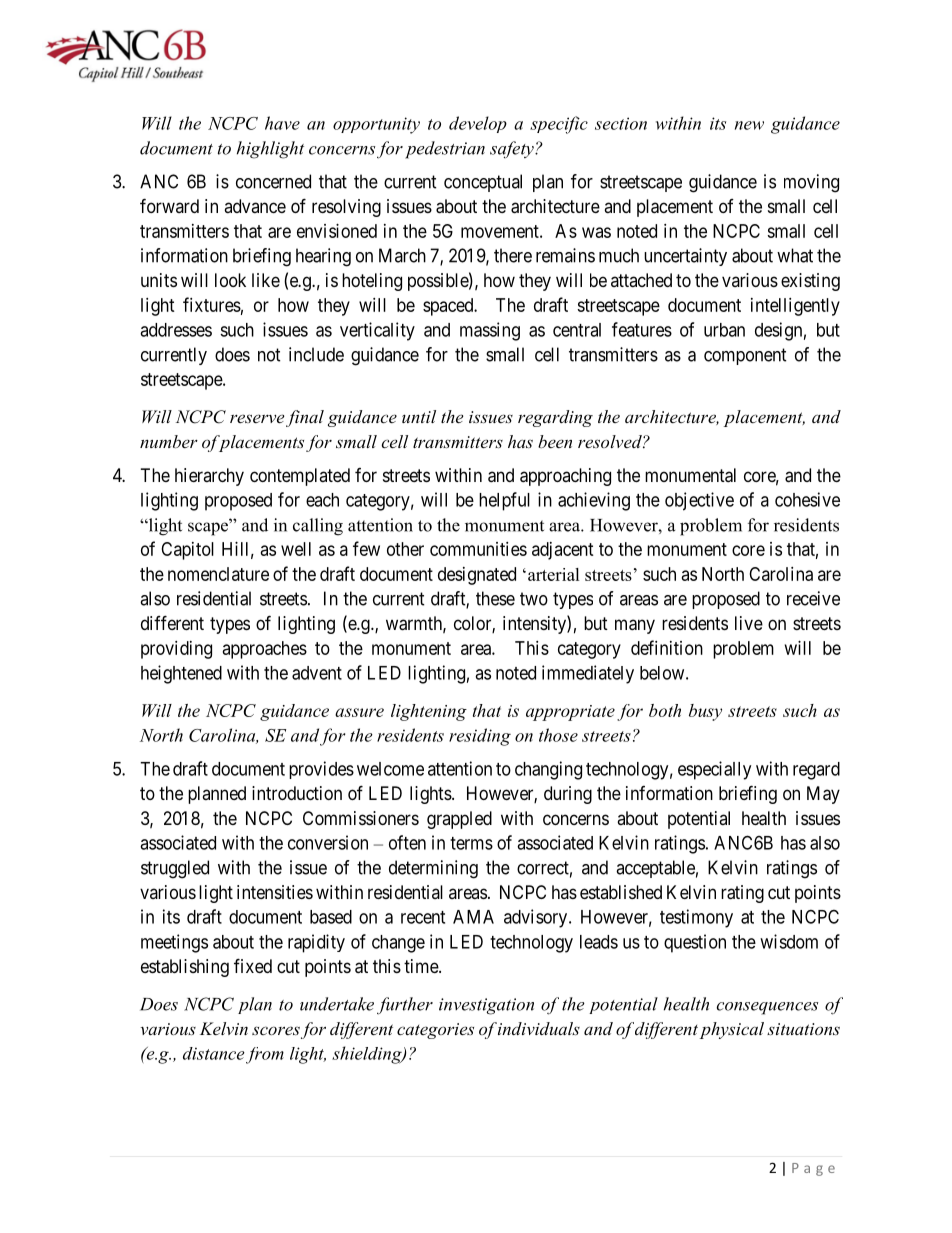 The width and height of the screenshot is (952, 1233). Describe the element at coordinates (486, 1006) in the screenshot. I see `investigation` at that location.
